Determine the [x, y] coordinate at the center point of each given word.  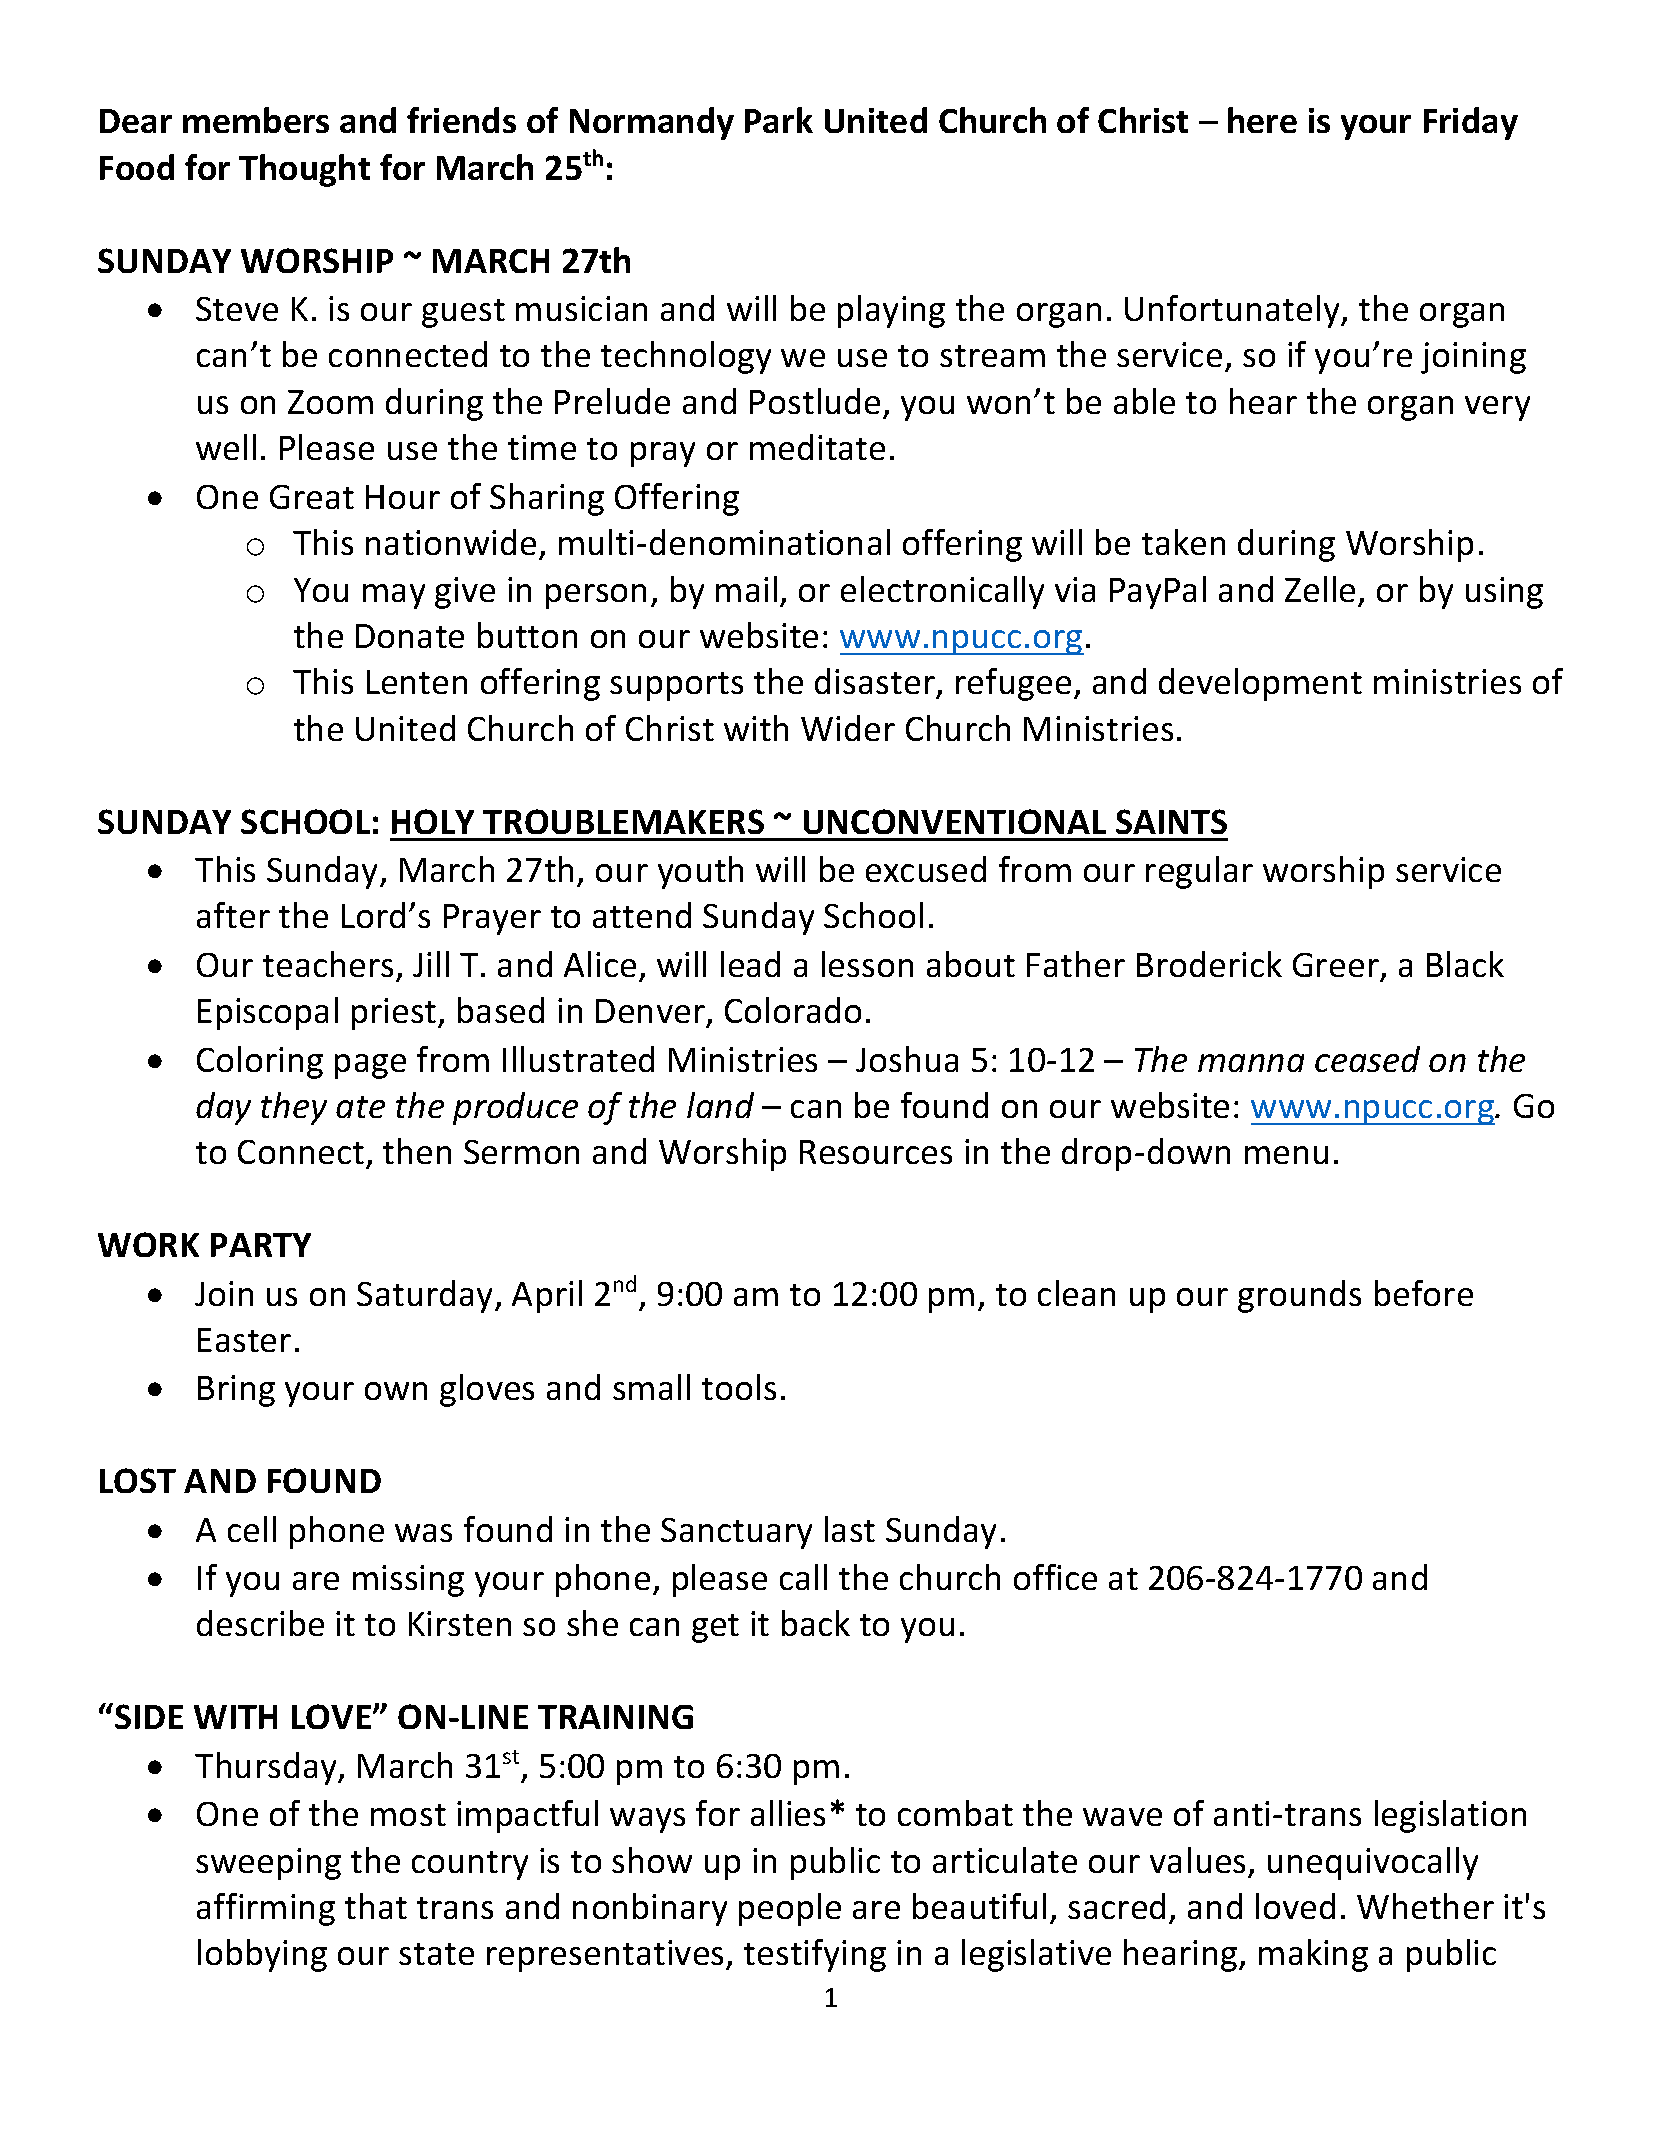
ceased [1367, 1059]
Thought [304, 170]
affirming [266, 1909]
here [1262, 120]
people [790, 1909]
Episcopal [268, 1013]
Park [779, 120]
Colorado [793, 1010]
